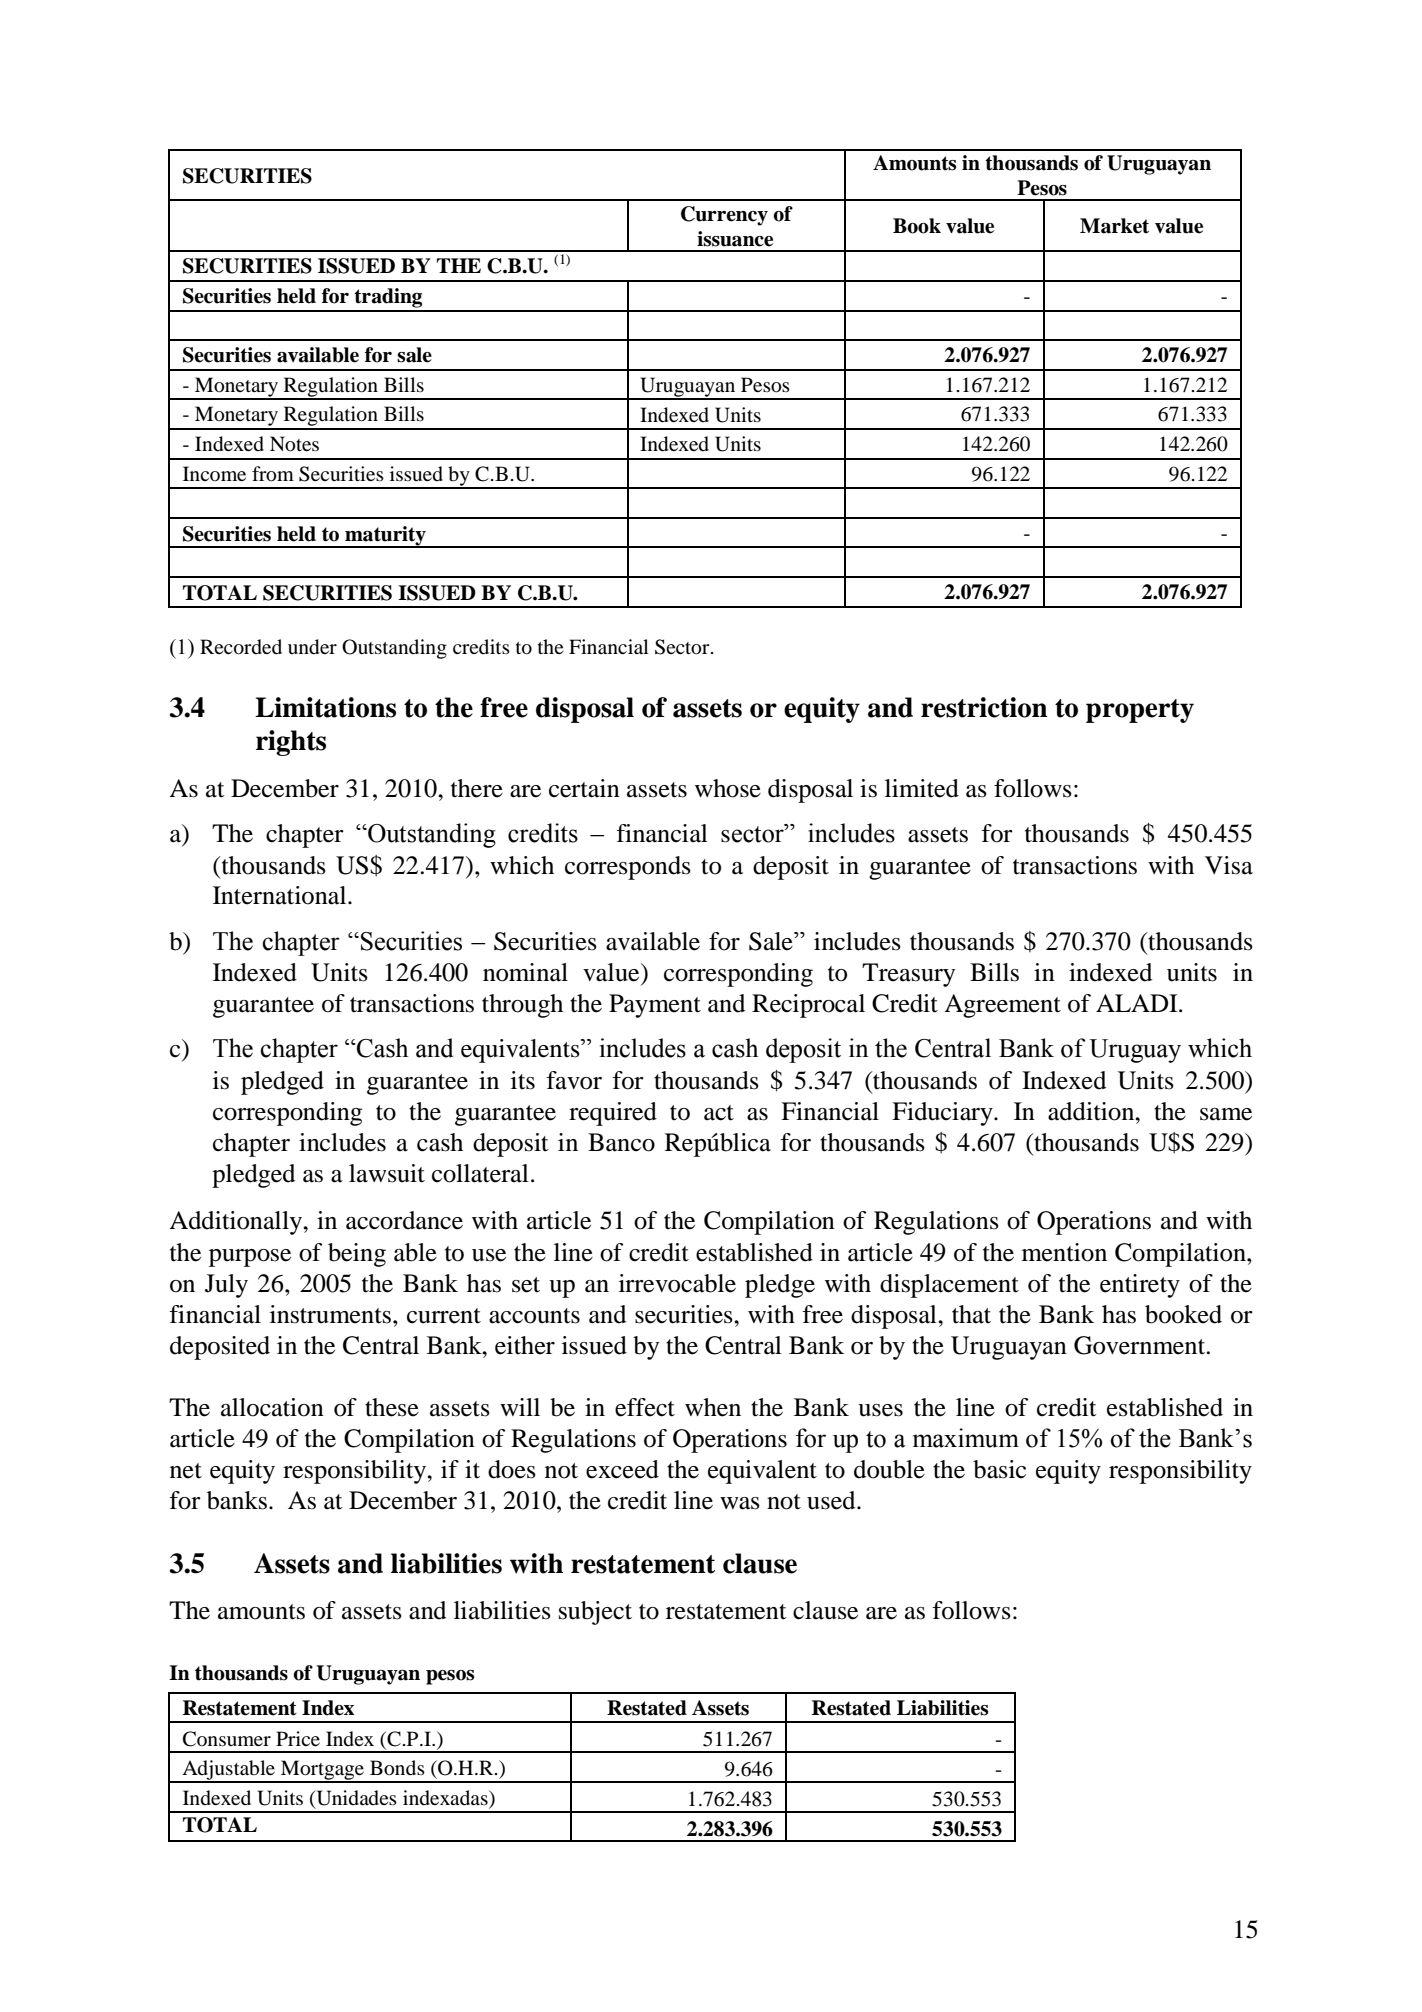  Describe the element at coordinates (595, 1613) in the screenshot. I see `subject` at that location.
